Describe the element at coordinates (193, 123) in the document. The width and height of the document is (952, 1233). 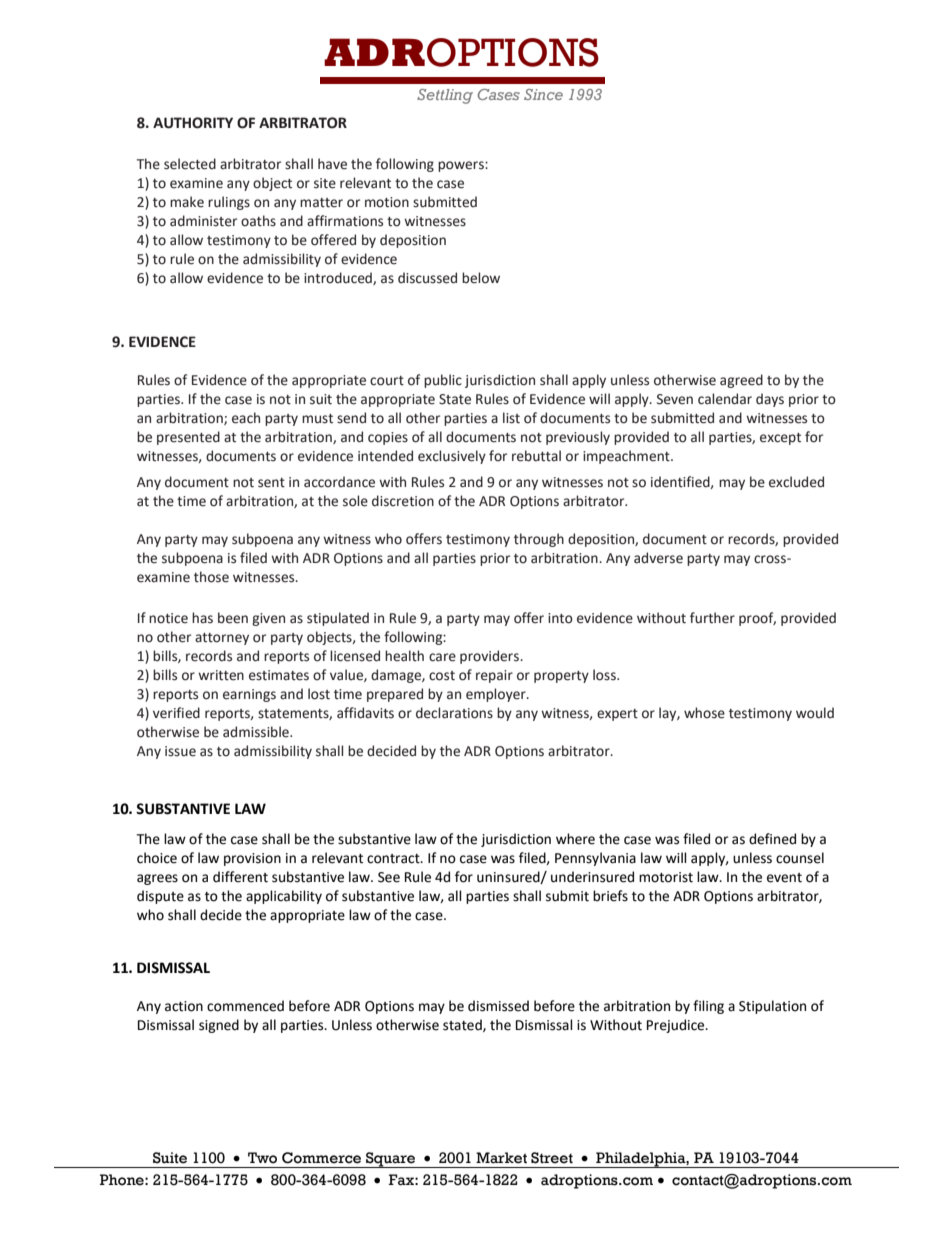
I see `AUTHORITY` at that location.
